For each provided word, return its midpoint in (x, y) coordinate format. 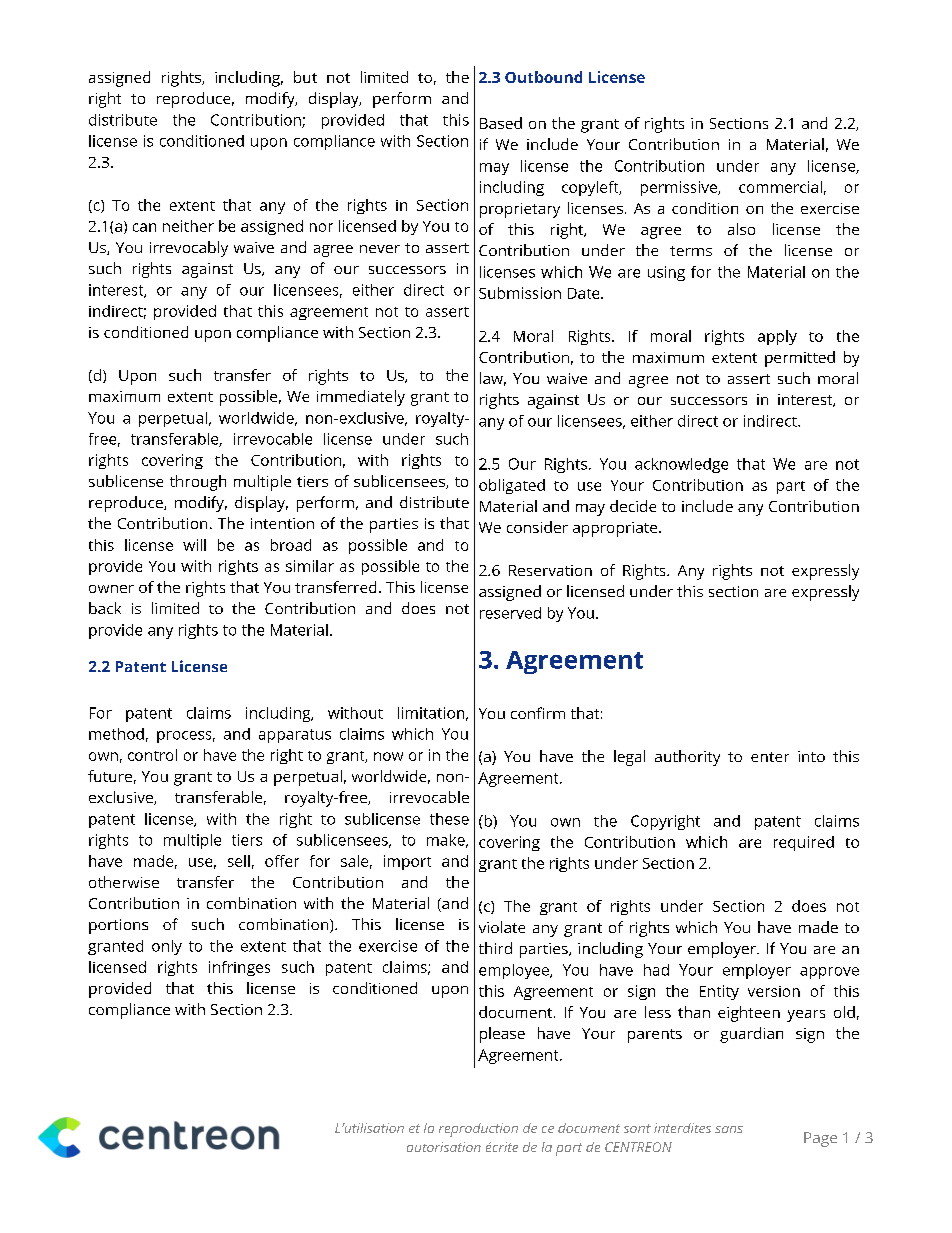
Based (501, 123)
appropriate (616, 529)
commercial (780, 187)
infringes (239, 968)
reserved (510, 613)
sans (729, 1129)
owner (111, 589)
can (144, 227)
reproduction (478, 1130)
